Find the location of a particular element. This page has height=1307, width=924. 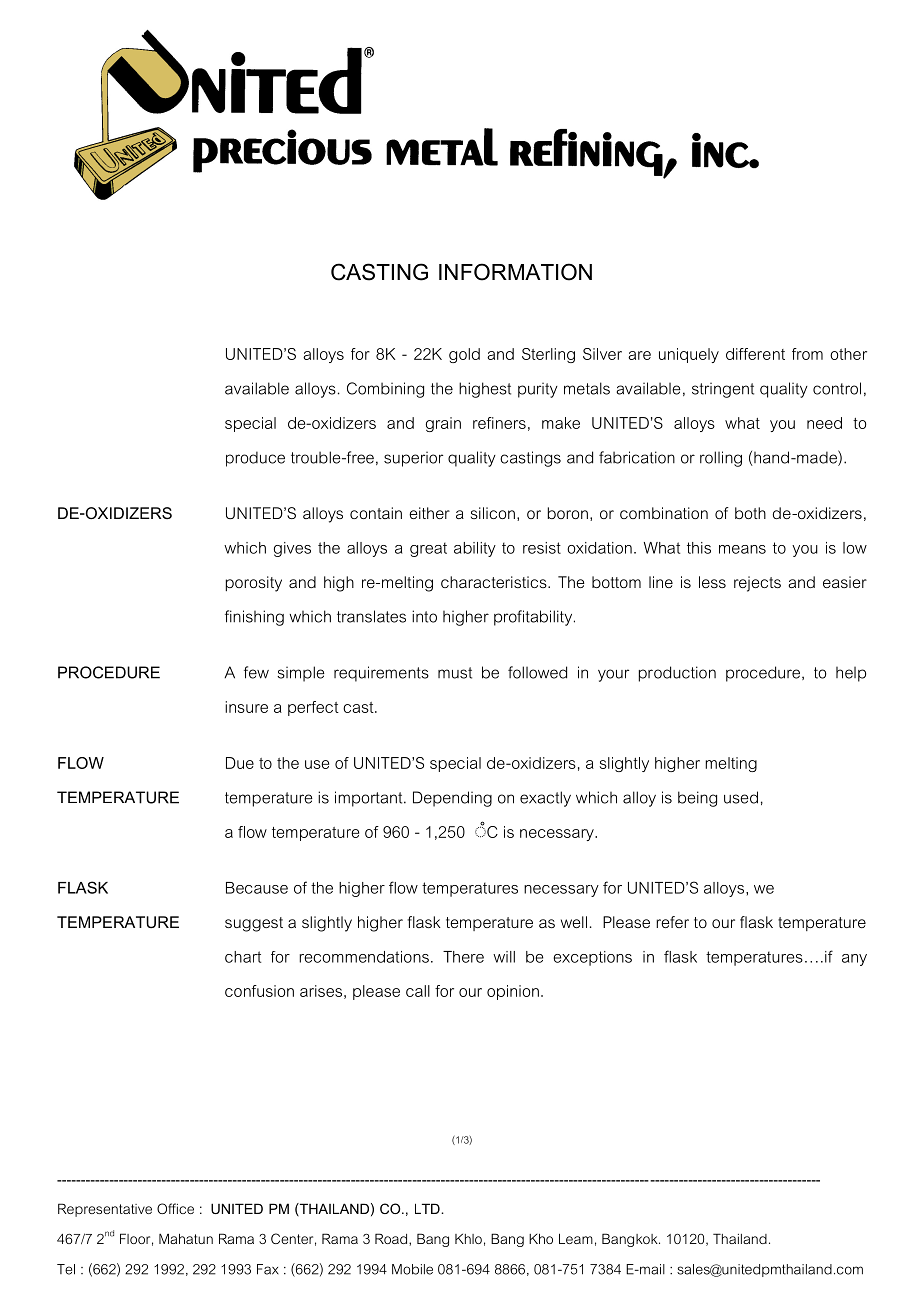

different is located at coordinates (755, 354).
